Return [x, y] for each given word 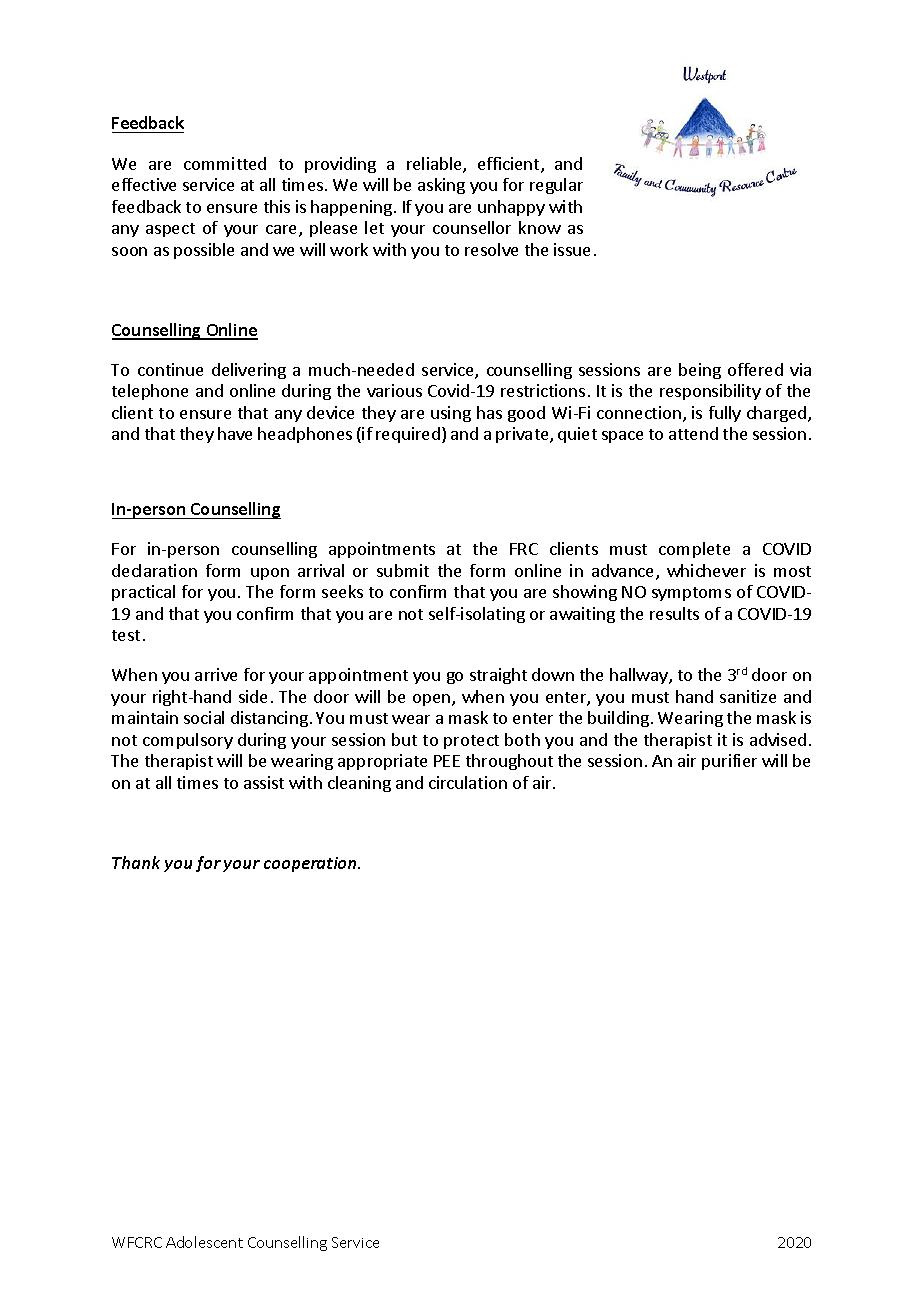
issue [572, 249]
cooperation [312, 864]
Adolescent [204, 1242]
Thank [136, 862]
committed [225, 163]
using [451, 414]
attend [693, 433]
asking [441, 186]
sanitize [748, 696]
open [433, 700]
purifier [729, 762]
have [235, 433]
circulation [468, 782]
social [204, 717]
